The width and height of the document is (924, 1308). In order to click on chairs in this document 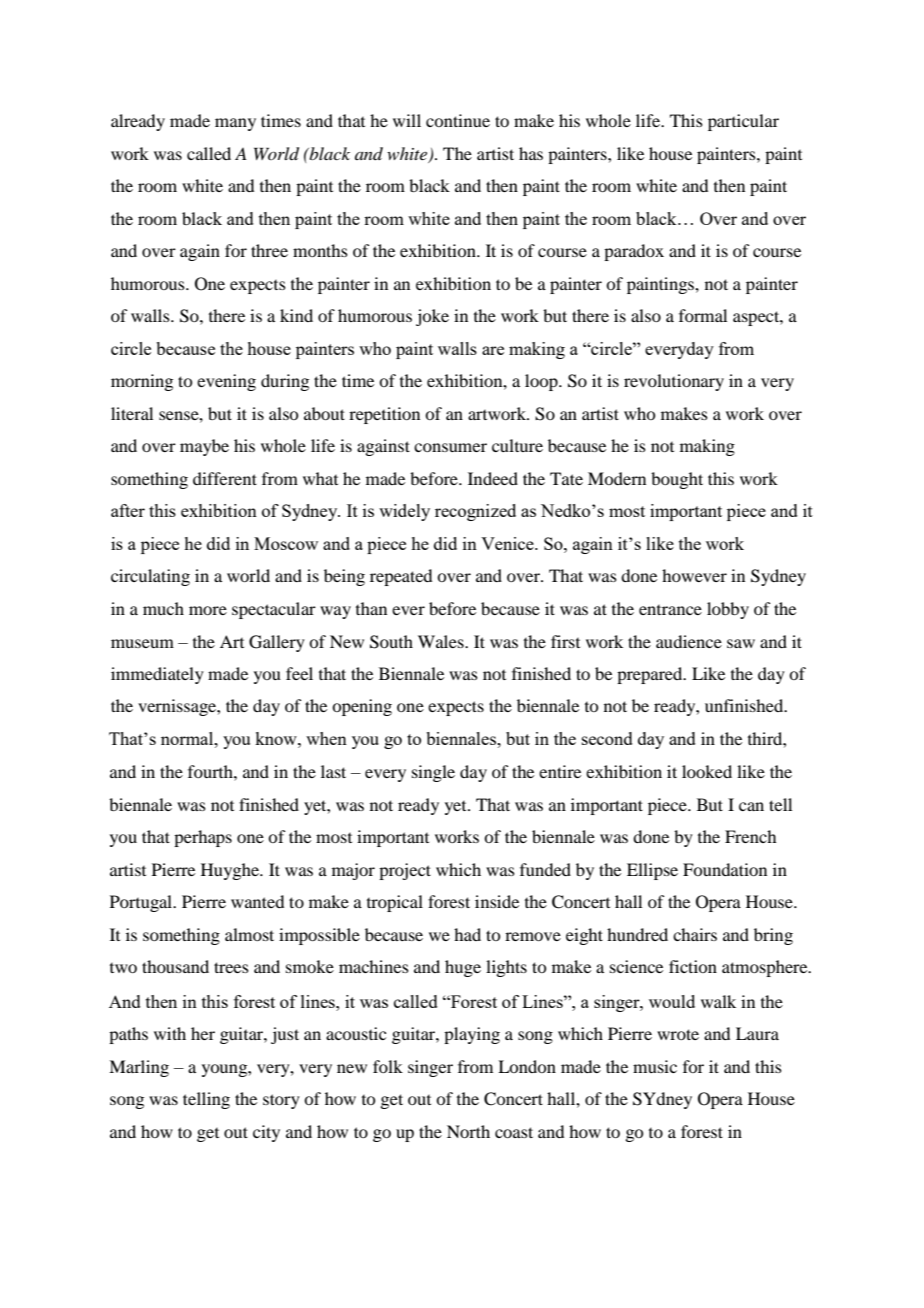, I will do `click(695, 934)`.
